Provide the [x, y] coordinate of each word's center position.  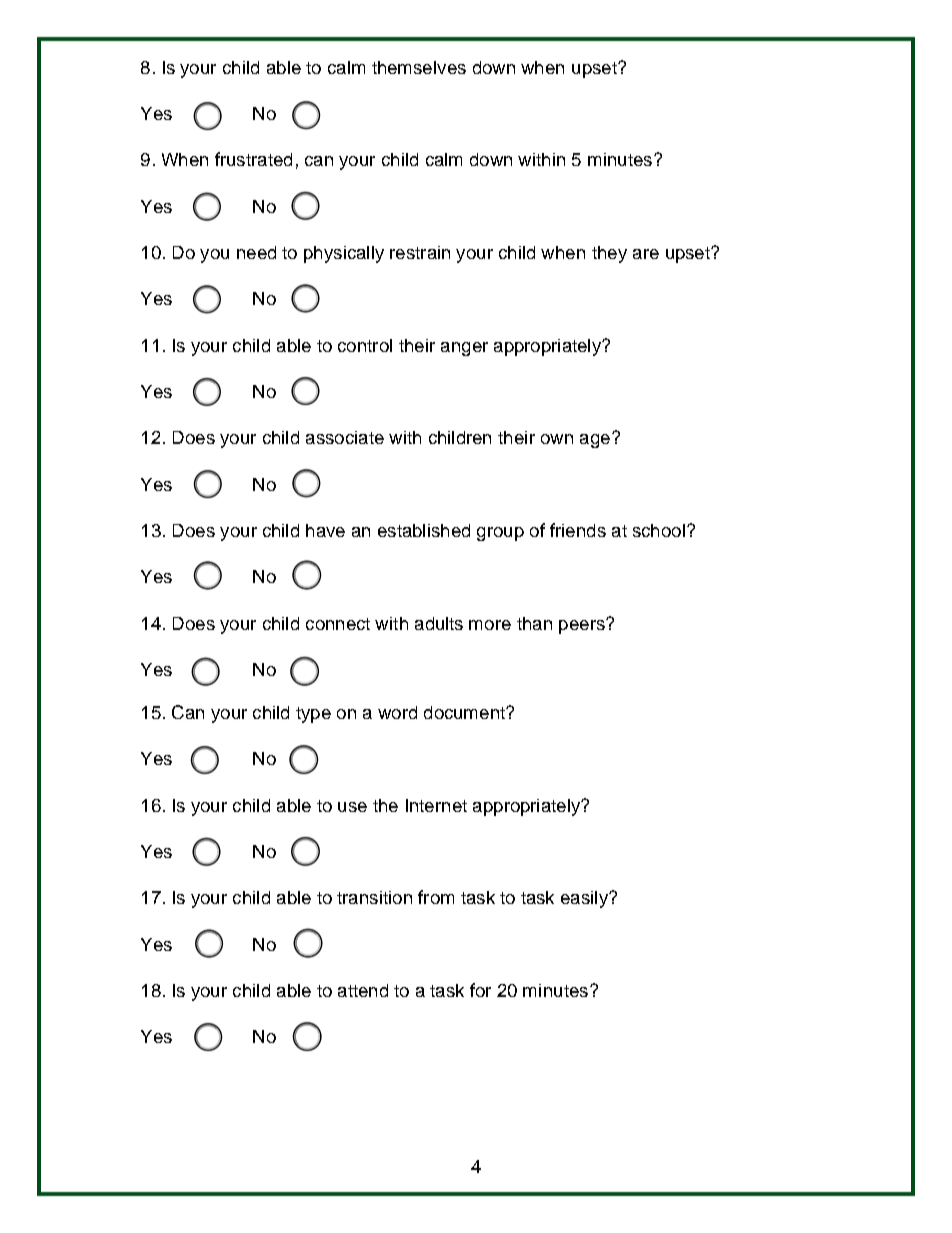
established [424, 530]
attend [363, 990]
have [325, 530]
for [480, 990]
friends [578, 530]
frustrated [253, 159]
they [609, 254]
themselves [419, 67]
